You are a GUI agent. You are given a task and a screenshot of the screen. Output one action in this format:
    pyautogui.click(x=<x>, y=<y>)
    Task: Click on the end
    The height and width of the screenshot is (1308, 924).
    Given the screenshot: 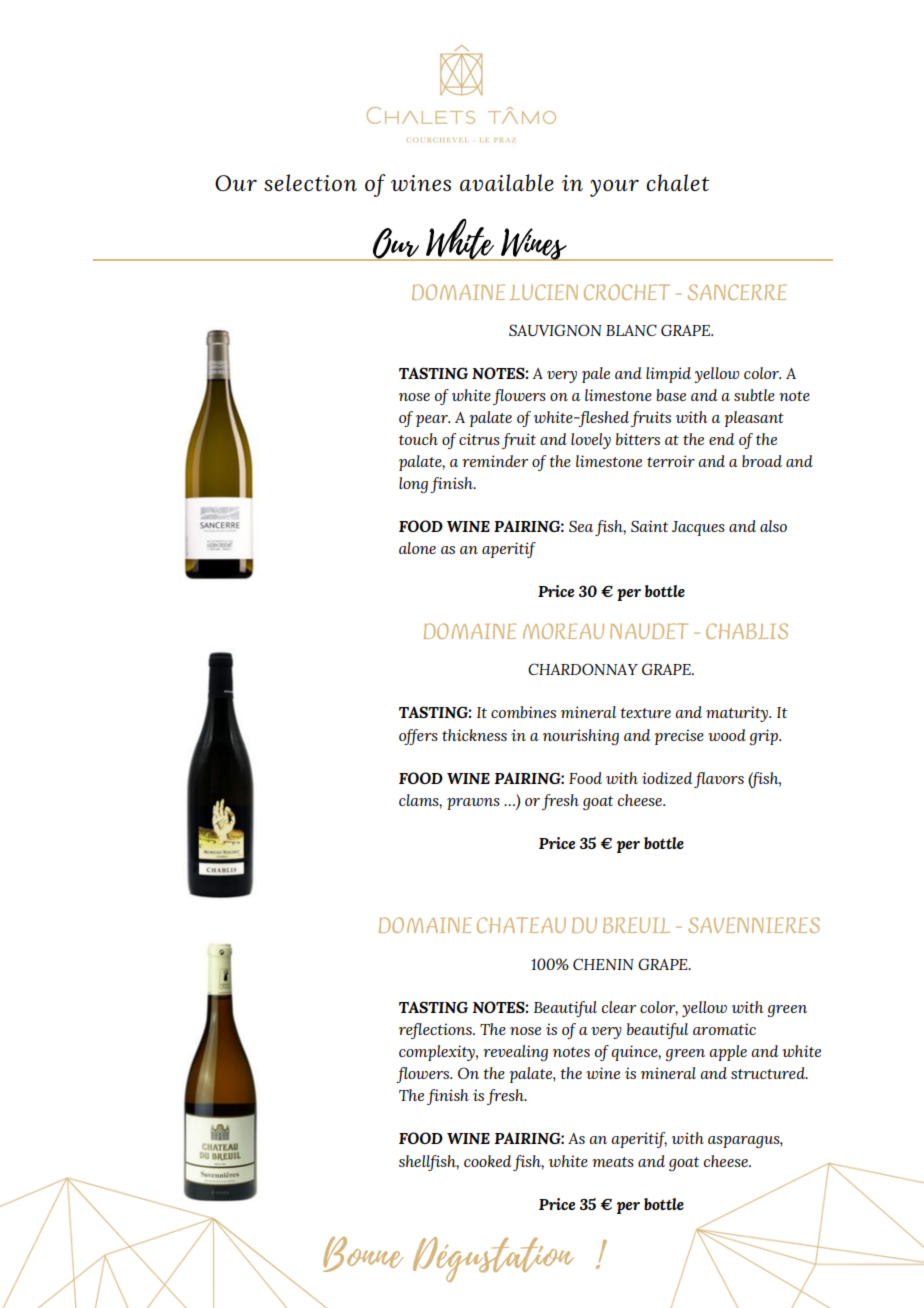 What is the action you would take?
    pyautogui.click(x=722, y=439)
